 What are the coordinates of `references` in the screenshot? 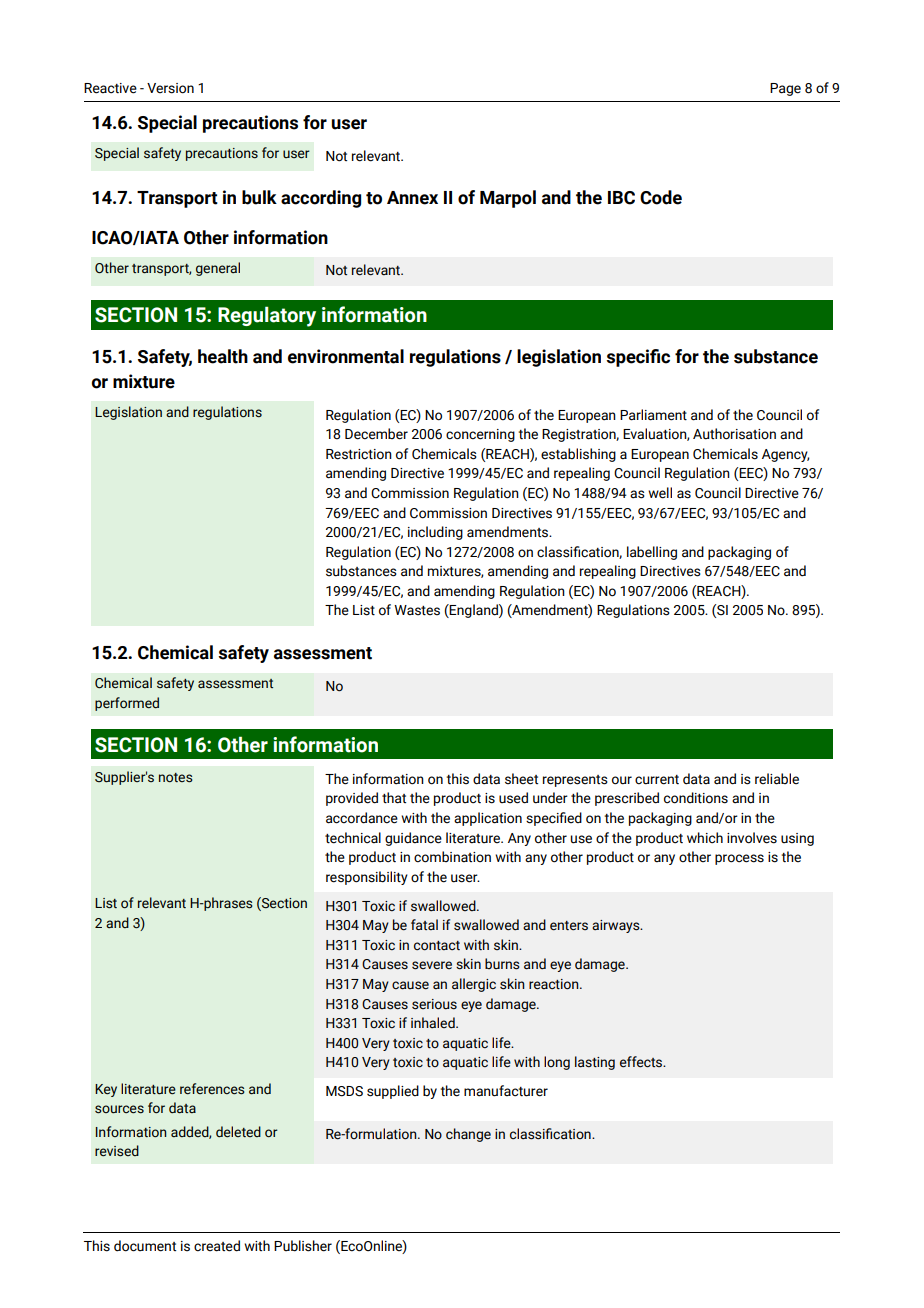 It's located at (212, 1089).
